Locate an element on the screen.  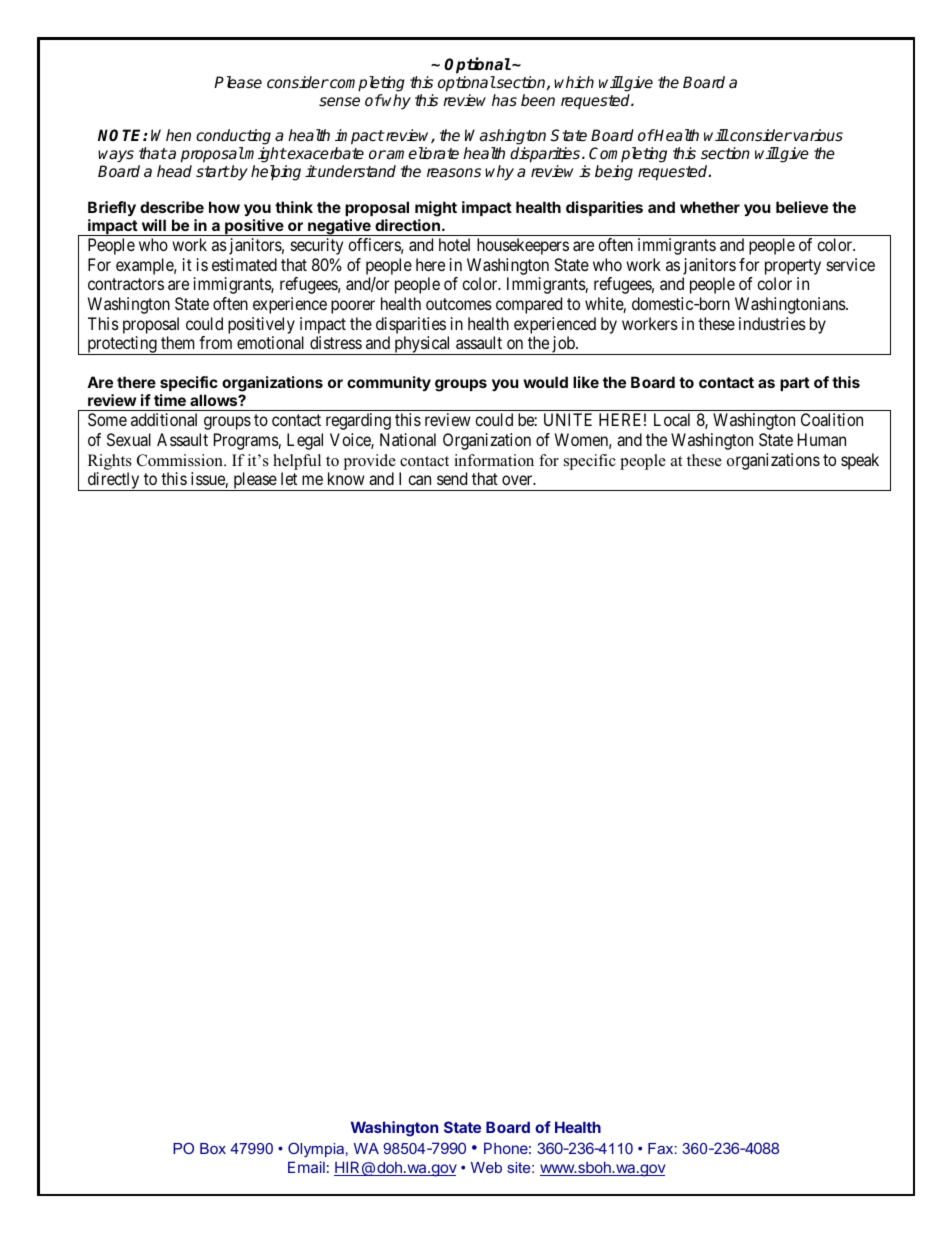
various is located at coordinates (818, 135).
